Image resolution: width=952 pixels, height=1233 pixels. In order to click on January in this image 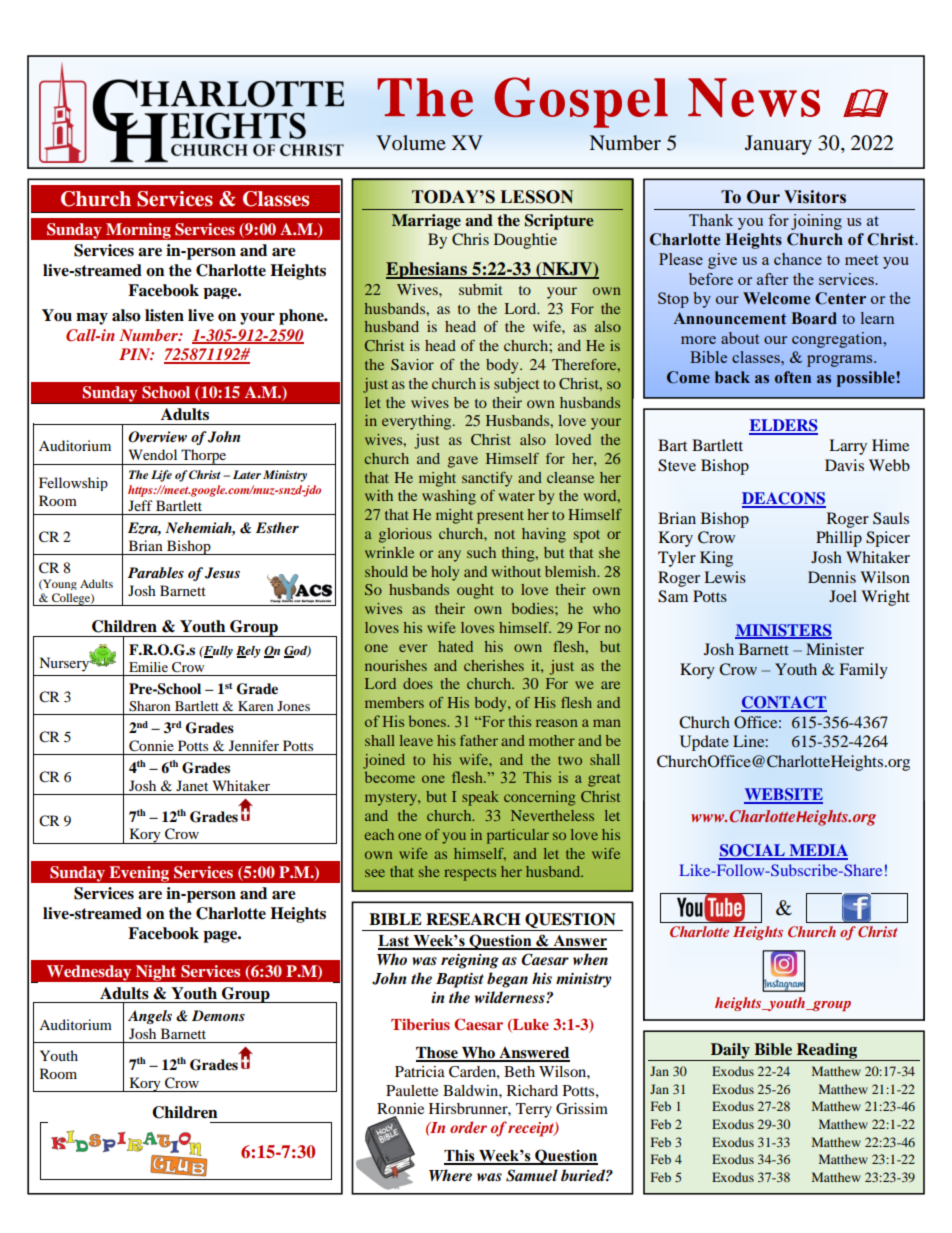, I will do `click(778, 145)`.
